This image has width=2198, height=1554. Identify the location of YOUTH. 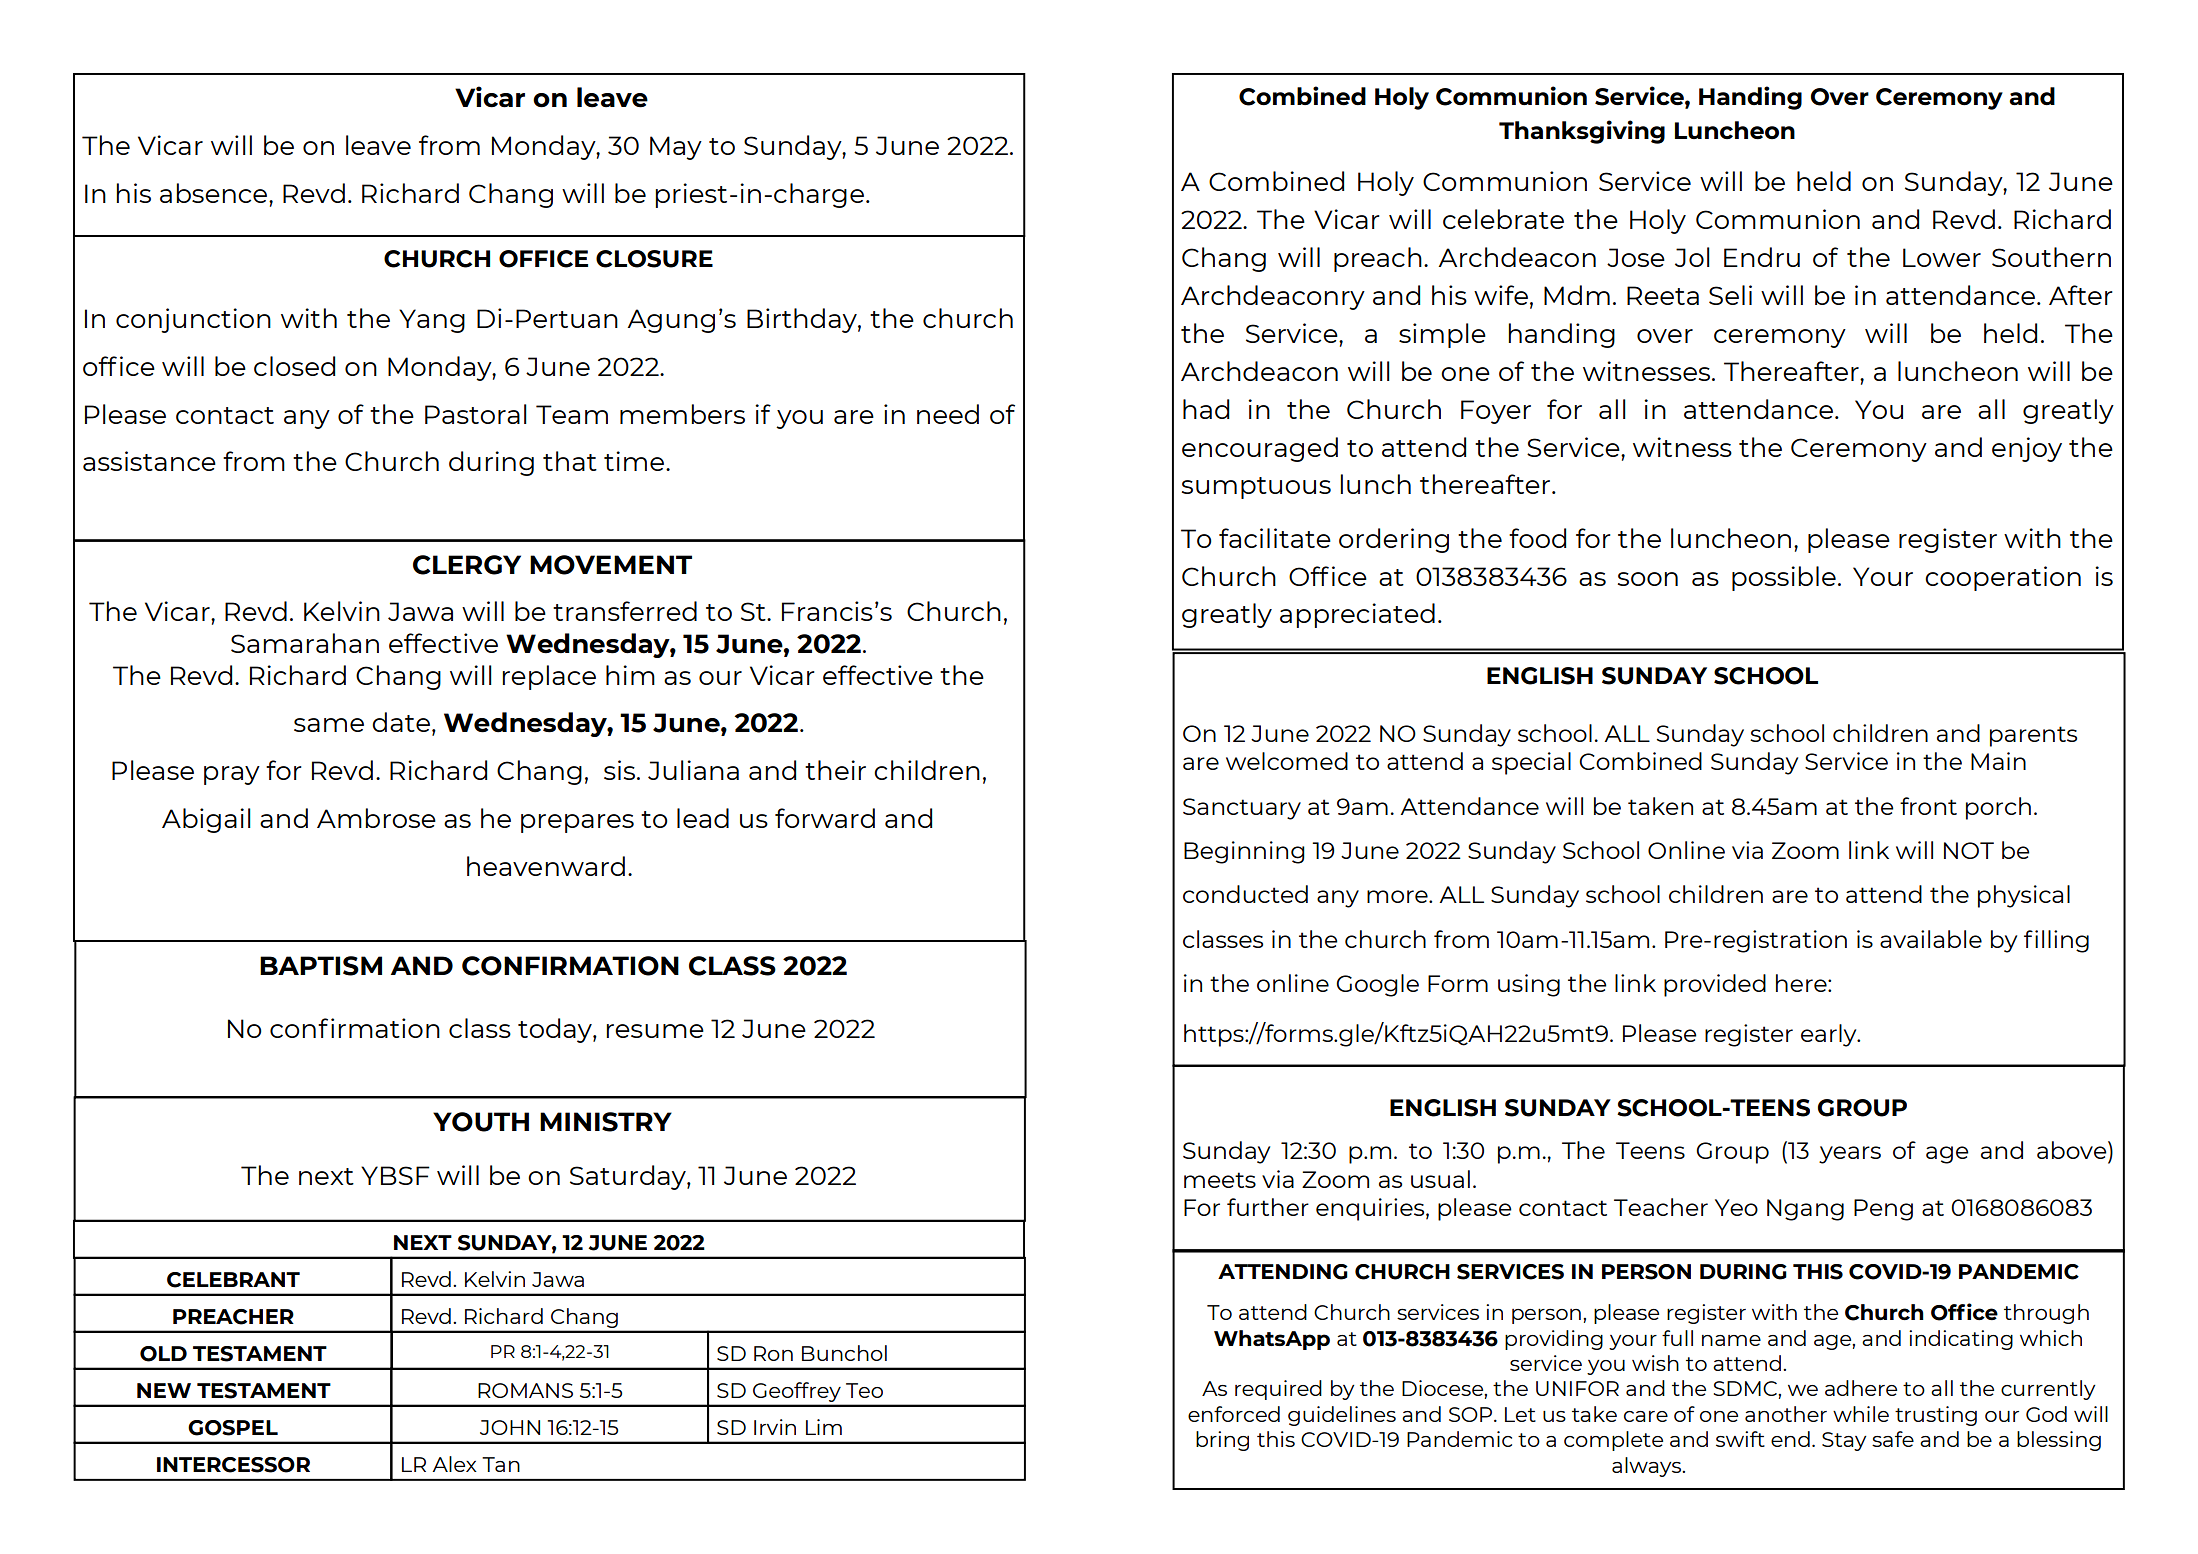
(481, 1122).
